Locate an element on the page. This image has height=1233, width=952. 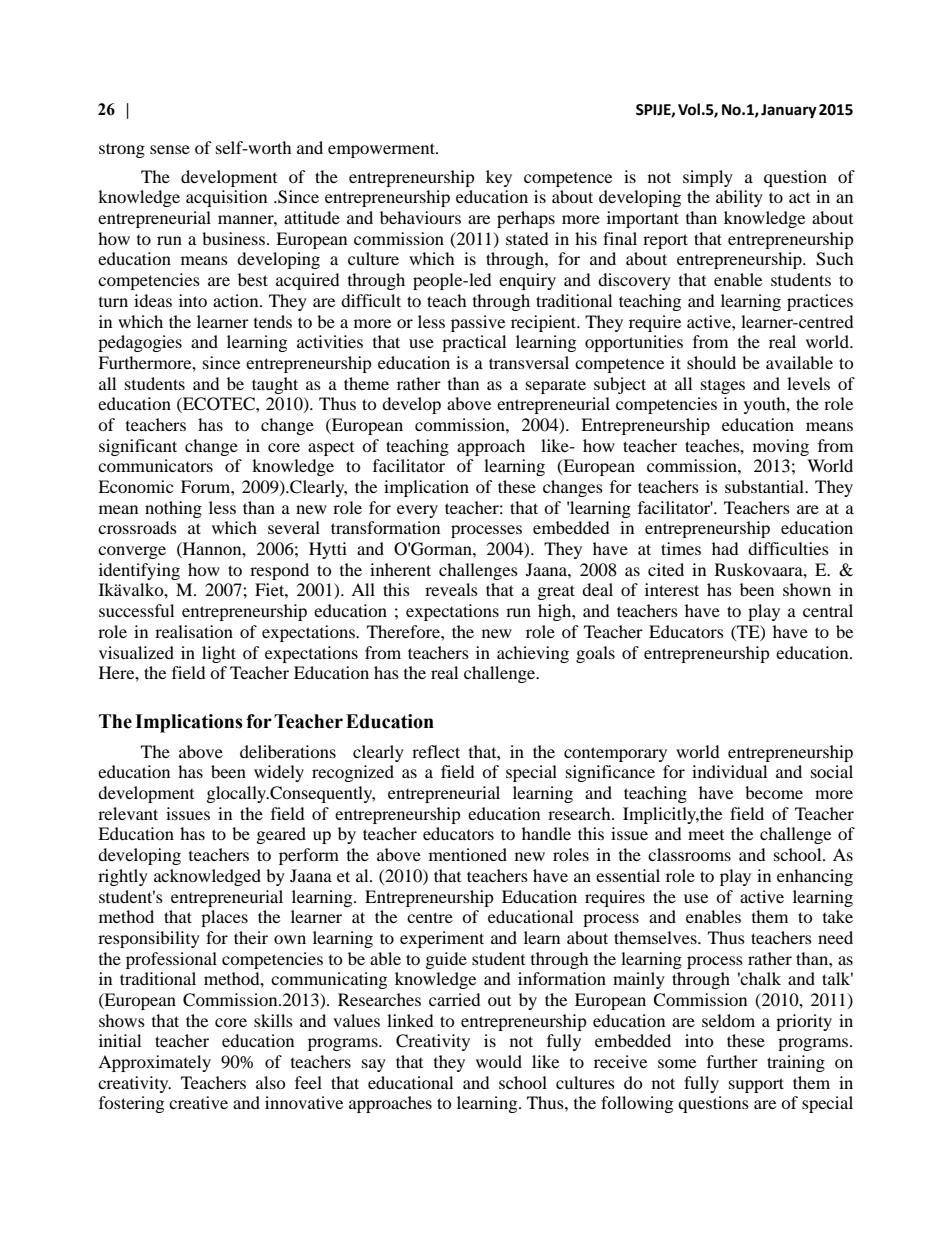
sense is located at coordinates (170, 149).
